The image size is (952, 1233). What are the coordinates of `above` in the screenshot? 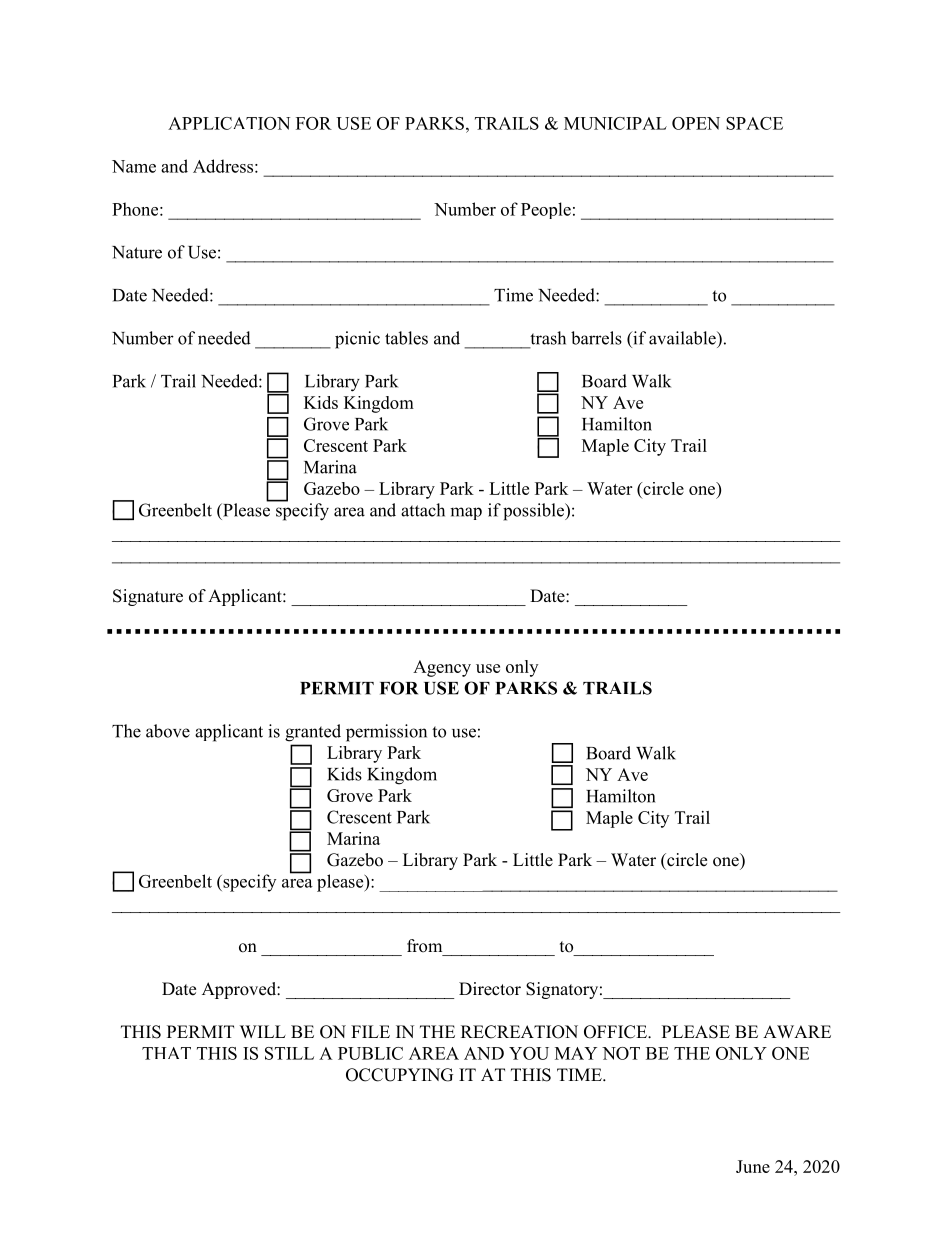 It's located at (168, 731).
